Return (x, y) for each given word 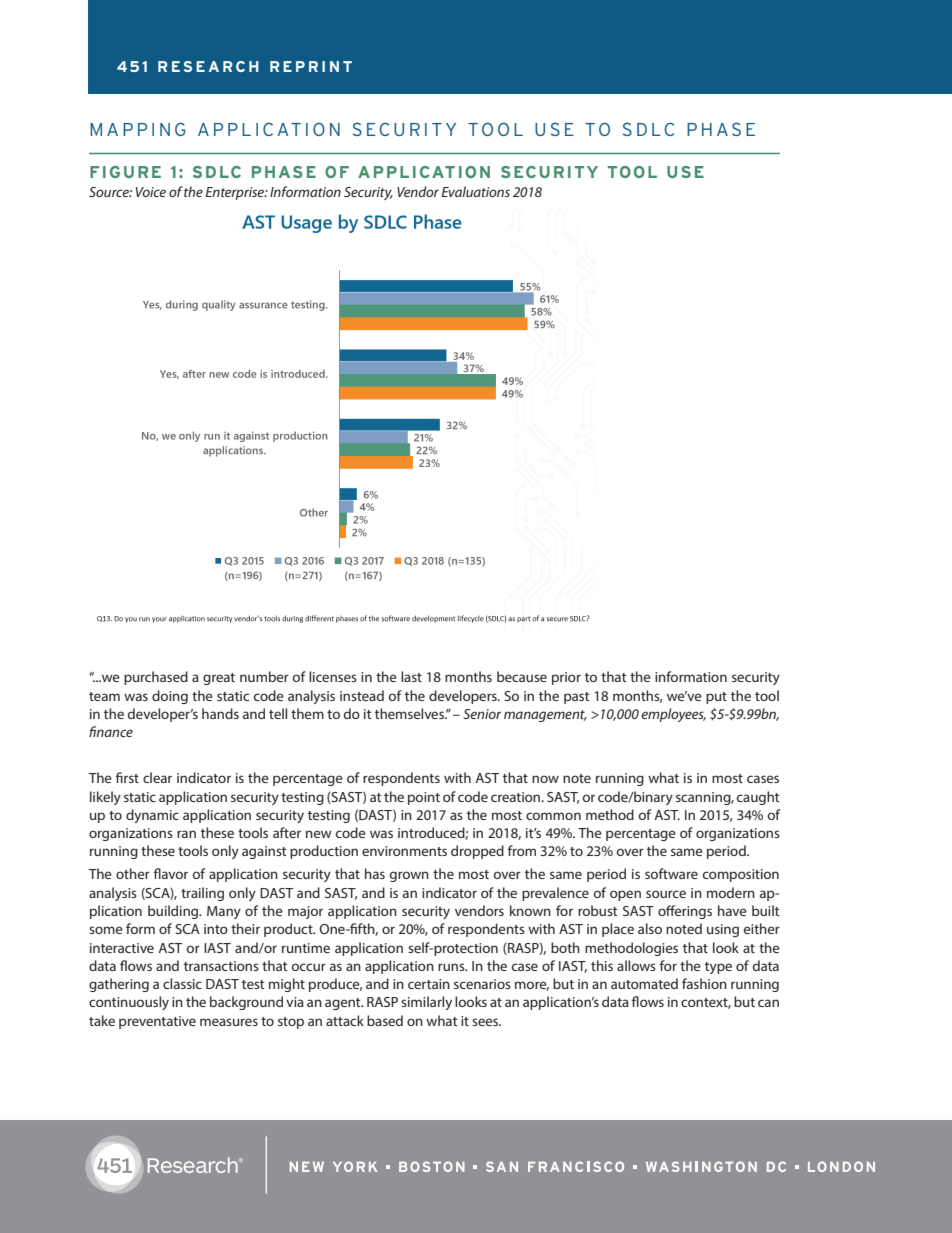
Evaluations (475, 191)
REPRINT (311, 66)
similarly (426, 1003)
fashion (704, 983)
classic (182, 983)
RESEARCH (208, 66)
